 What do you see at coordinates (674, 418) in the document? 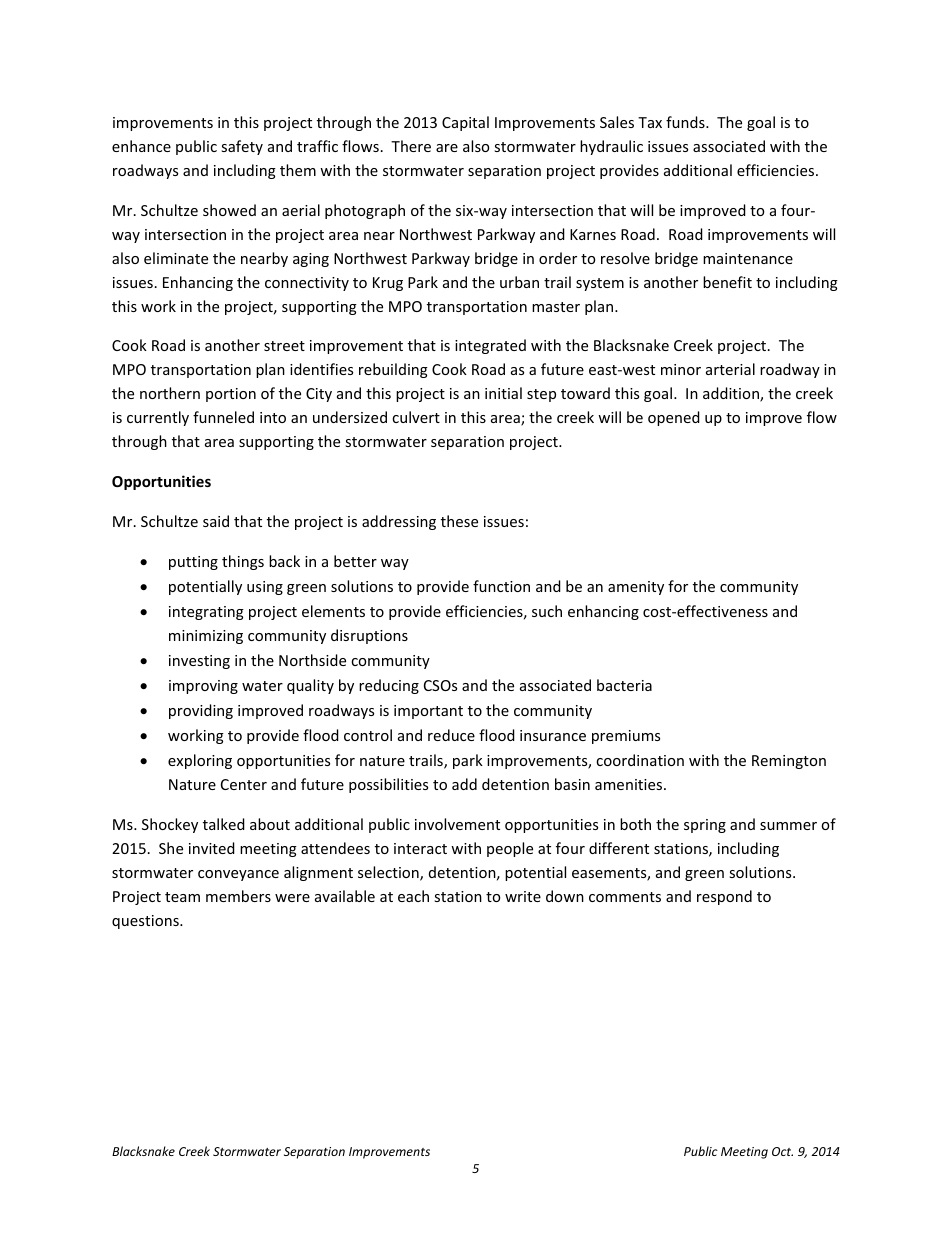
I see `opened` at bounding box center [674, 418].
